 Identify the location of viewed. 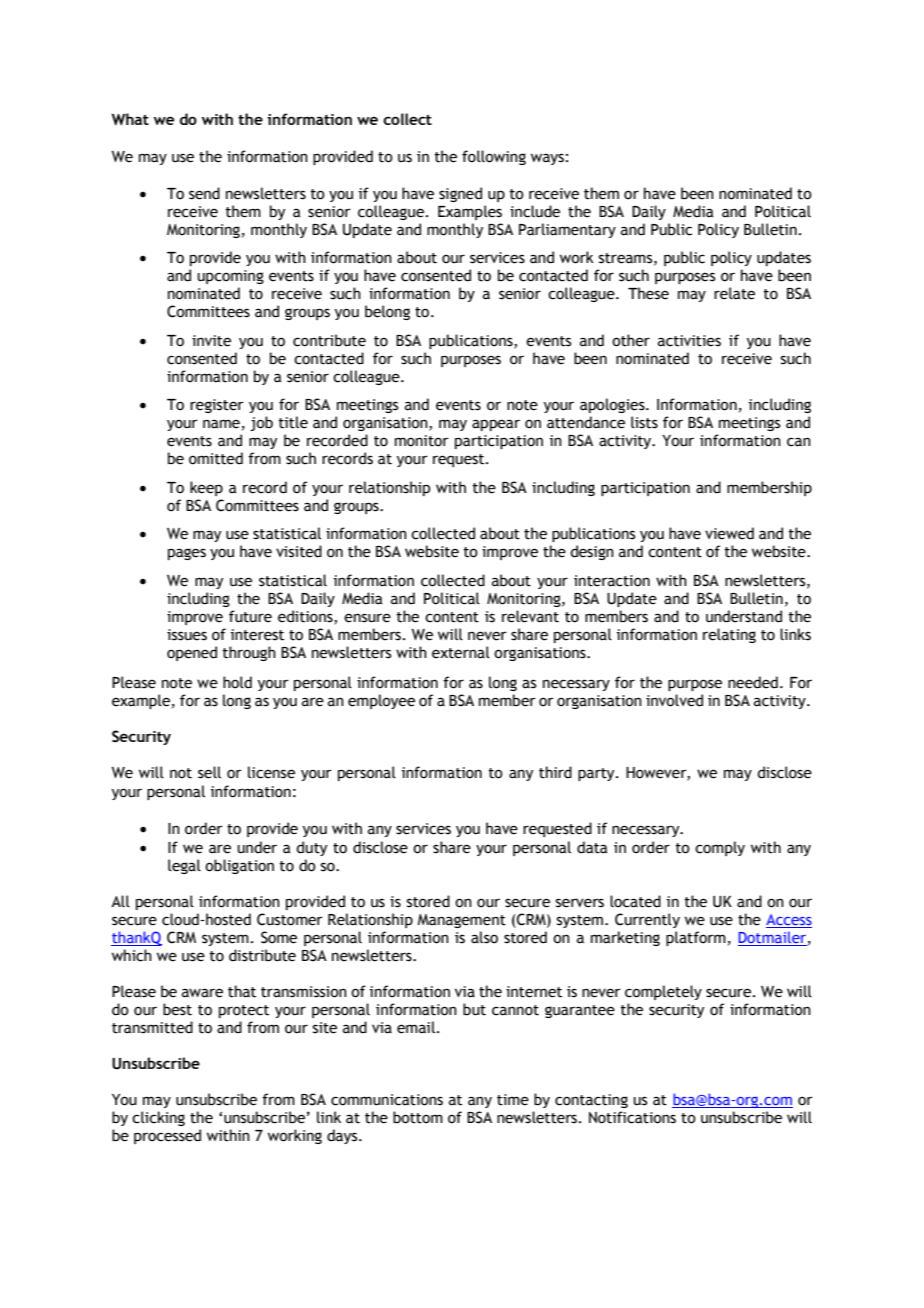
(729, 533).
